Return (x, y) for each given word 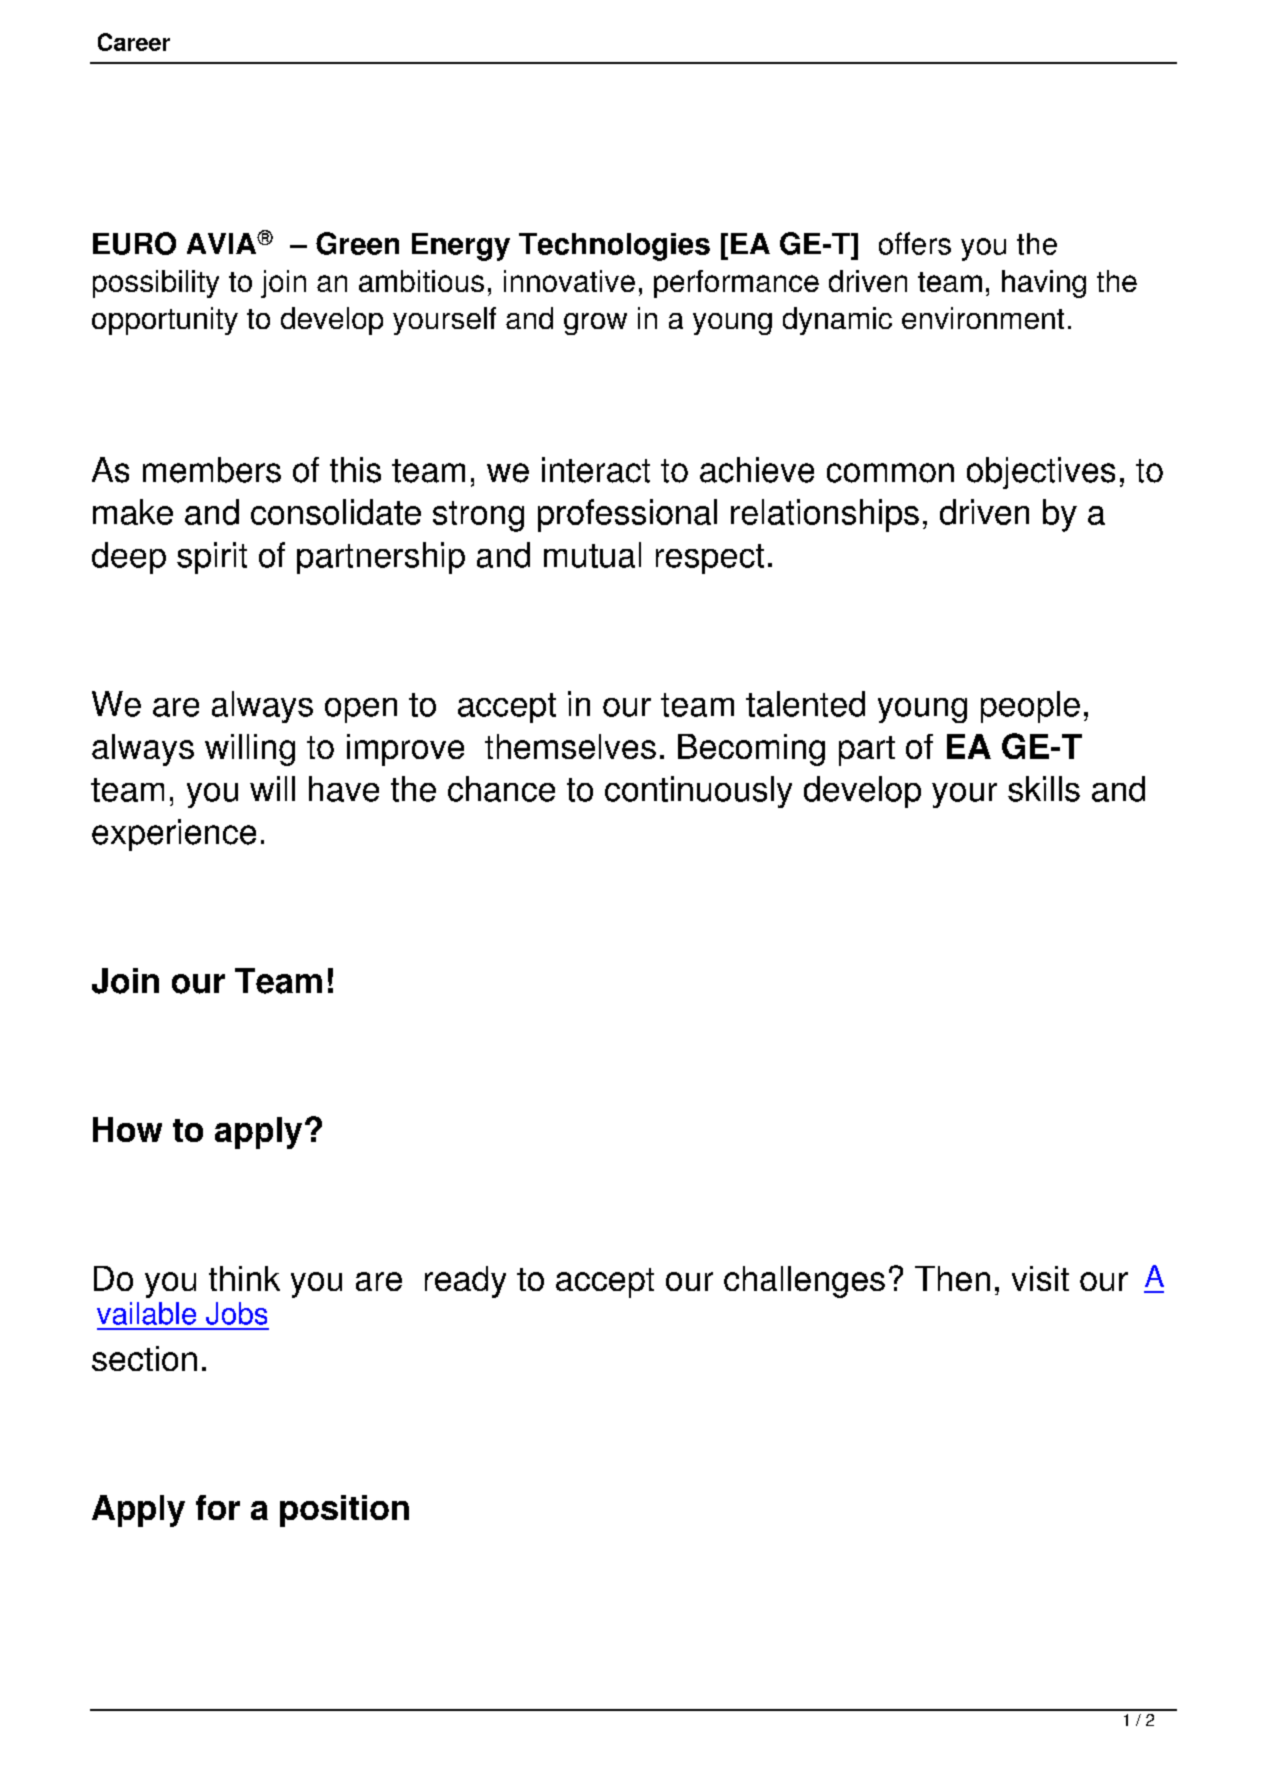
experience (174, 835)
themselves (570, 746)
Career (134, 42)
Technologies (614, 247)
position (344, 1511)
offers (915, 243)
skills (1044, 789)
